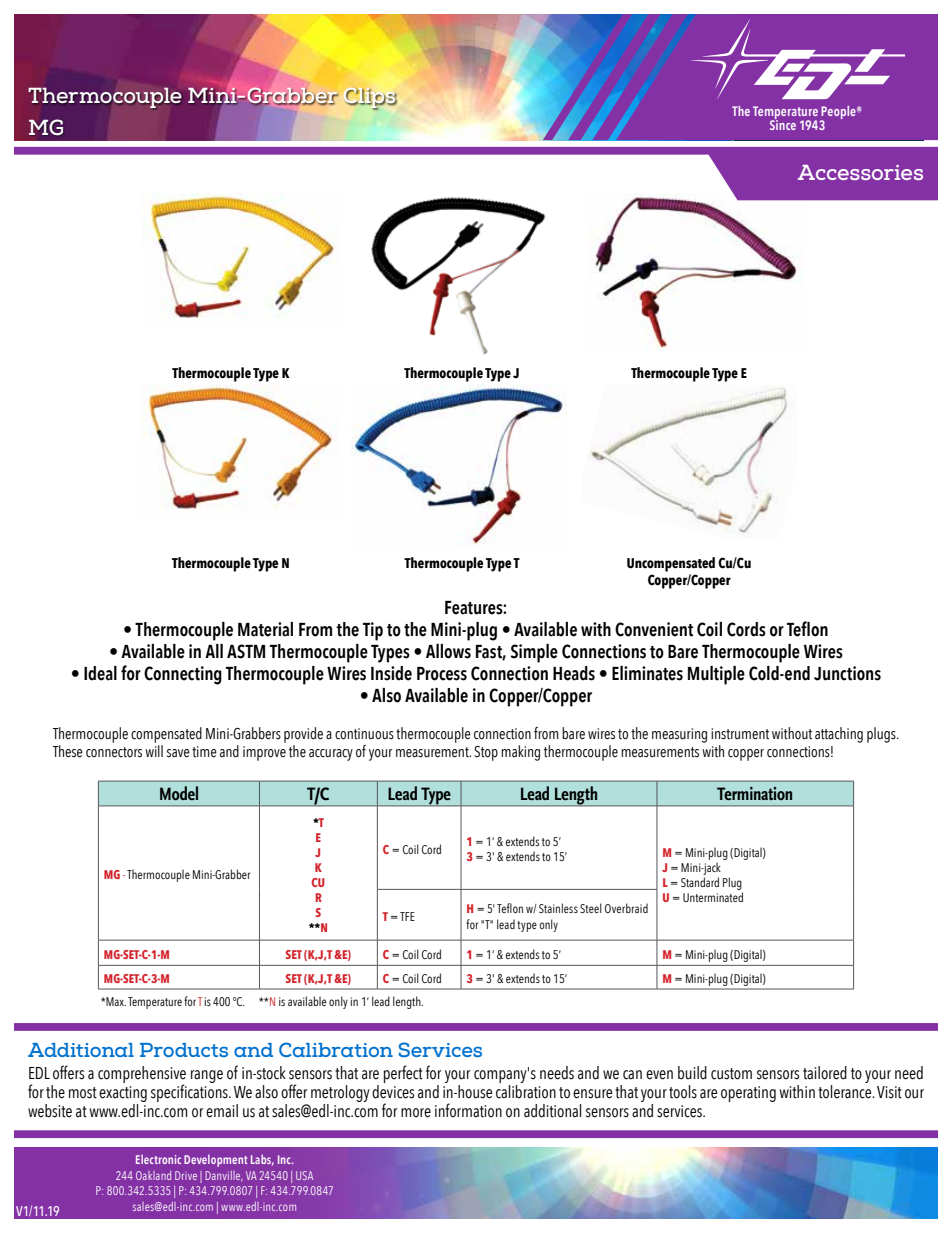 Image resolution: width=952 pixels, height=1233 pixels. What do you see at coordinates (754, 793) in the screenshot?
I see `Termination` at bounding box center [754, 793].
